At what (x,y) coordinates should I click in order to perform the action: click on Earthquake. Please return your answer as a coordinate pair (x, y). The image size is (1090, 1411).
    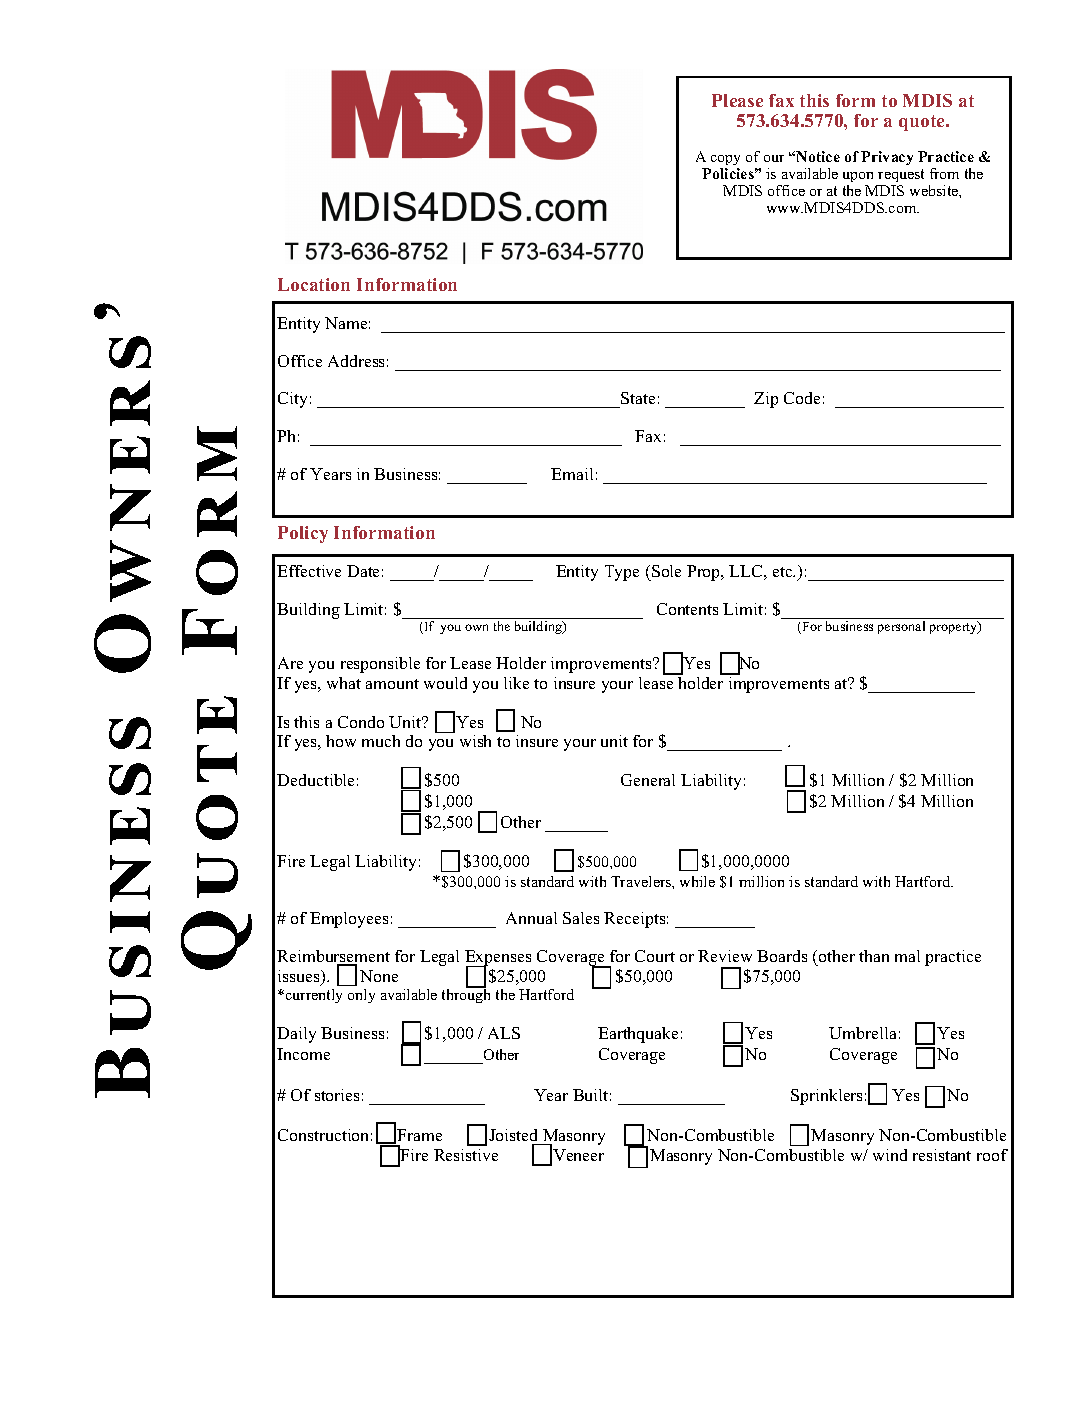
    Looking at the image, I should click on (638, 1035).
